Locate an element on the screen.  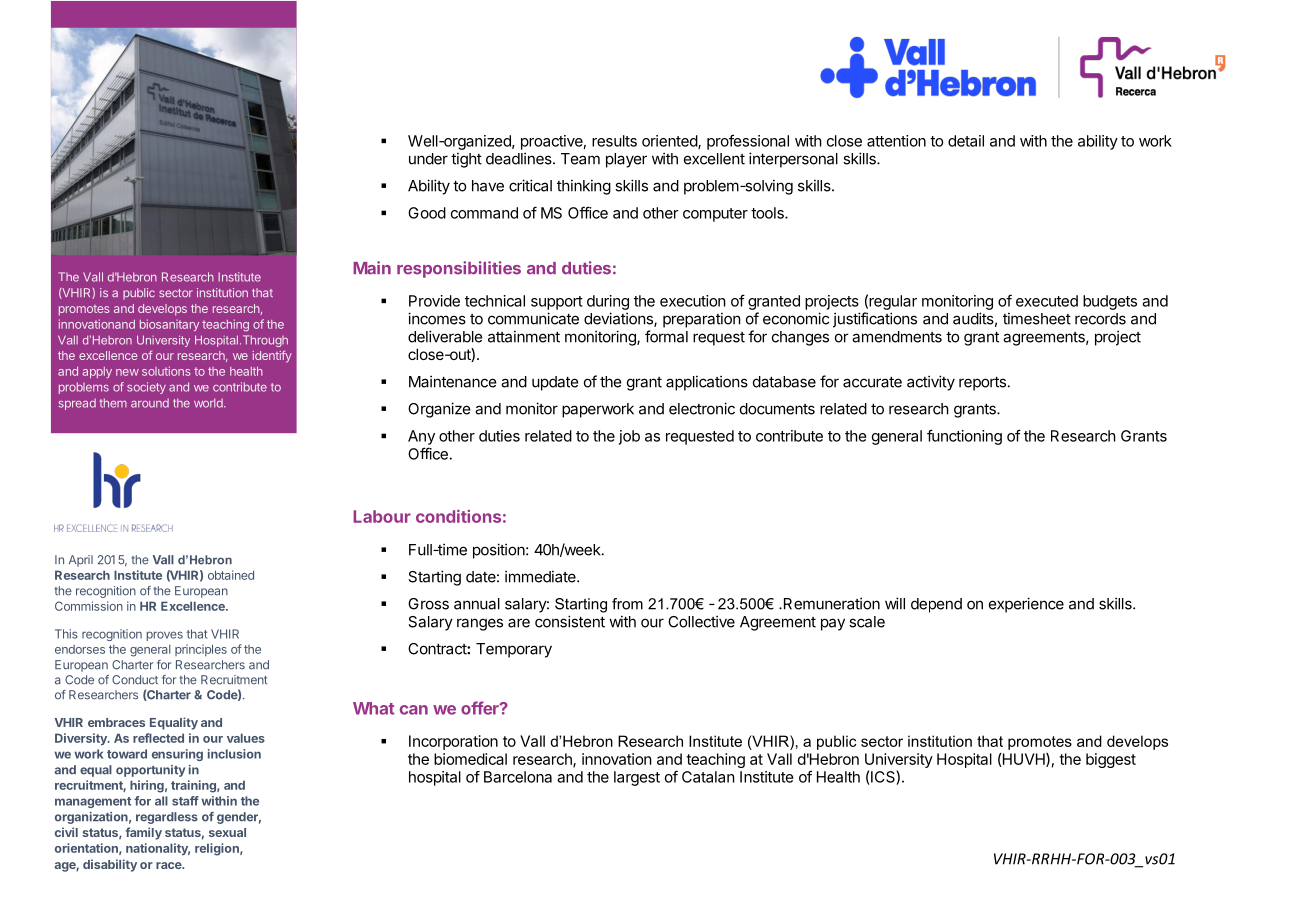
applications is located at coordinates (707, 383).
